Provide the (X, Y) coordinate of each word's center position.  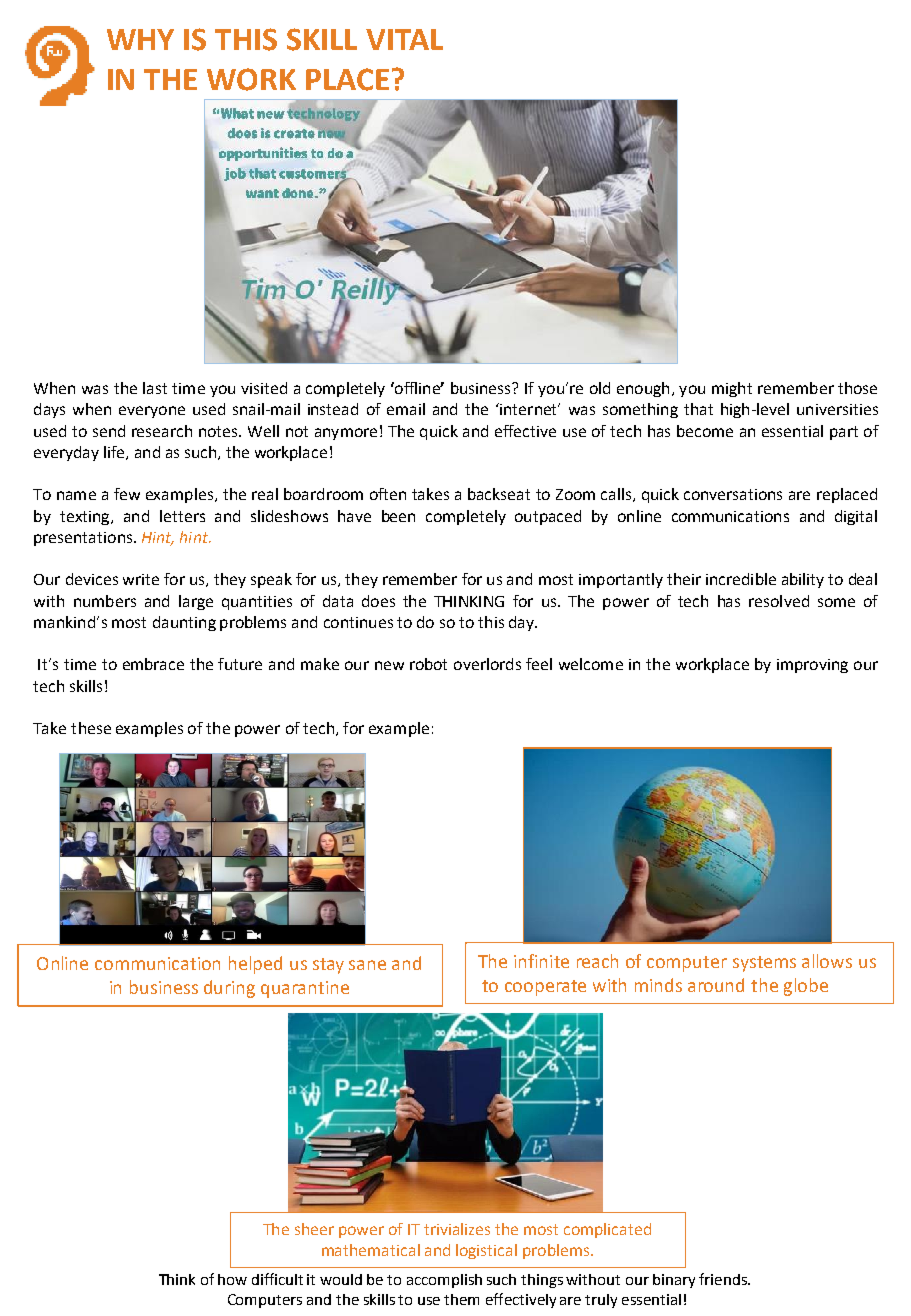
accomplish (444, 1281)
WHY (140, 39)
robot (428, 664)
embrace (153, 664)
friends (724, 1279)
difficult (277, 1279)
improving (812, 666)
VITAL (404, 39)
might (732, 389)
